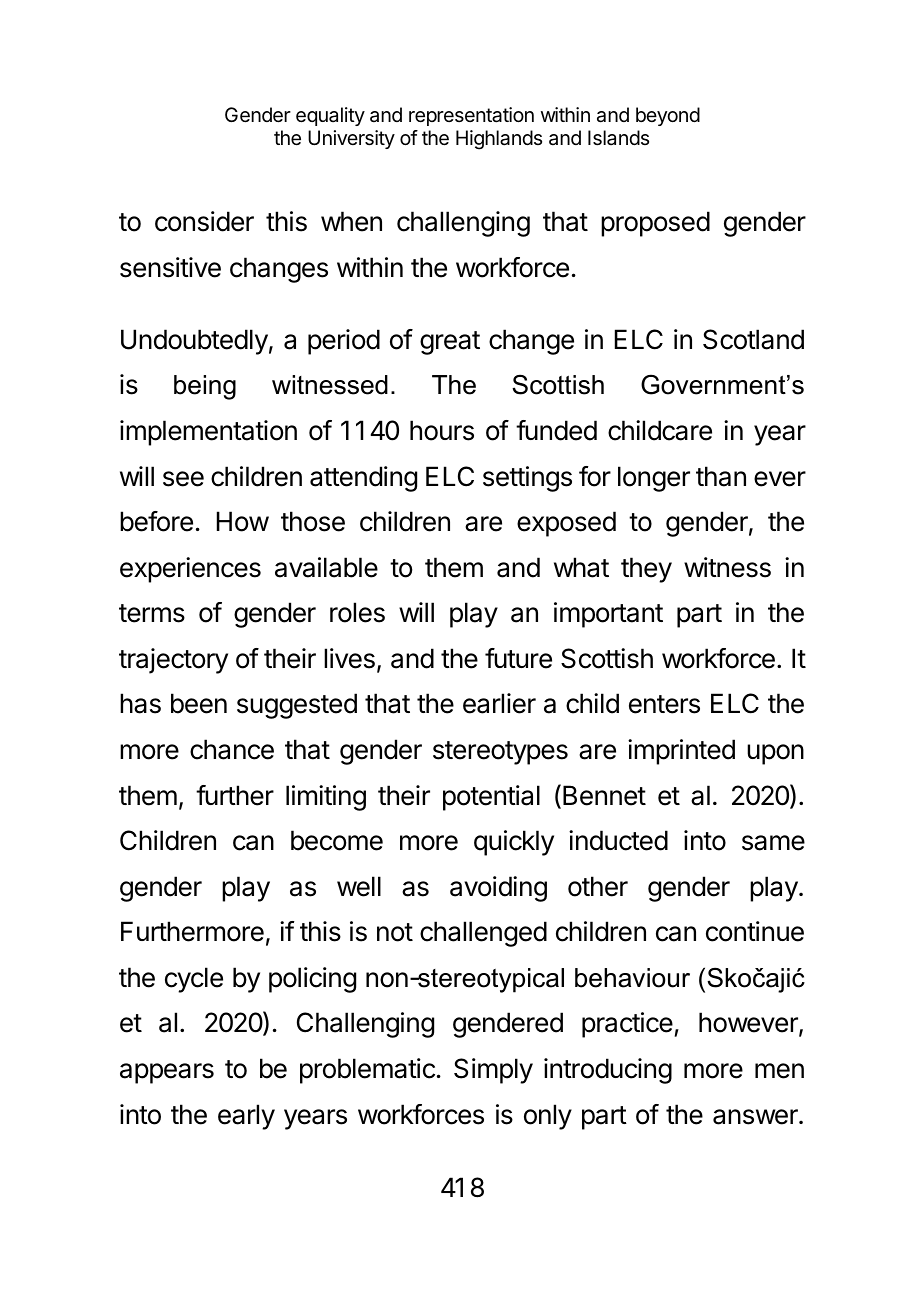 This image has height=1311, width=924. I want to click on great, so click(450, 343).
